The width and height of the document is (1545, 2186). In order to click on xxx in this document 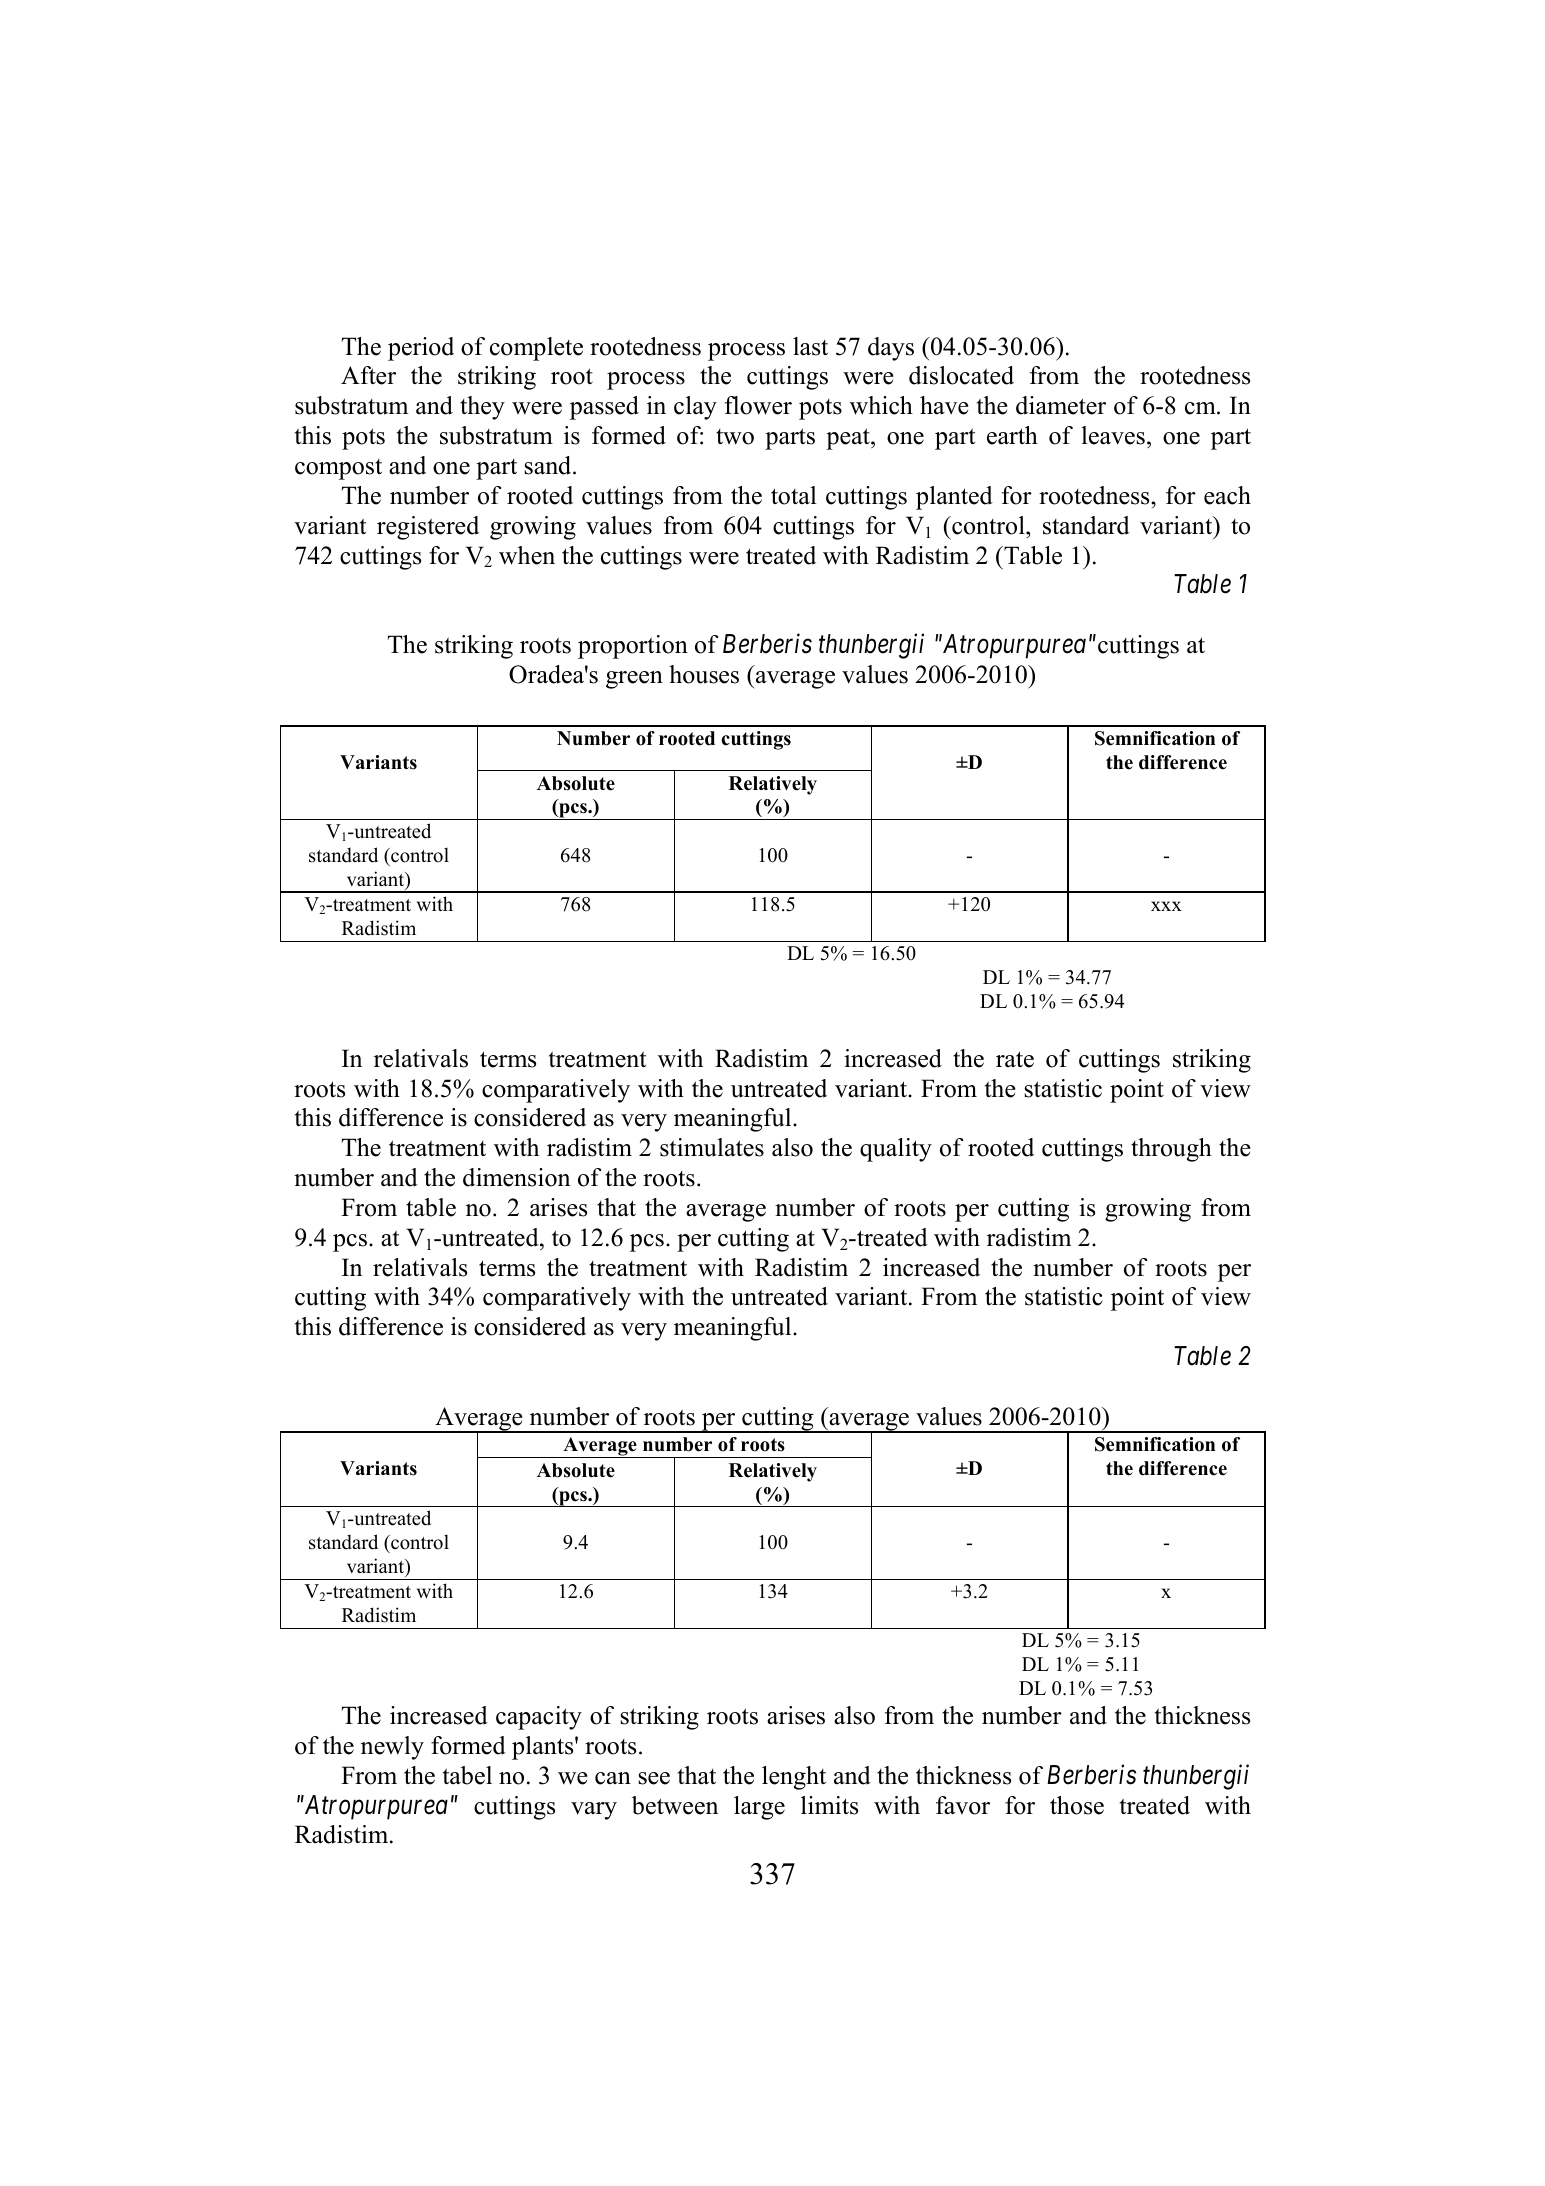, I will do `click(1166, 906)`.
